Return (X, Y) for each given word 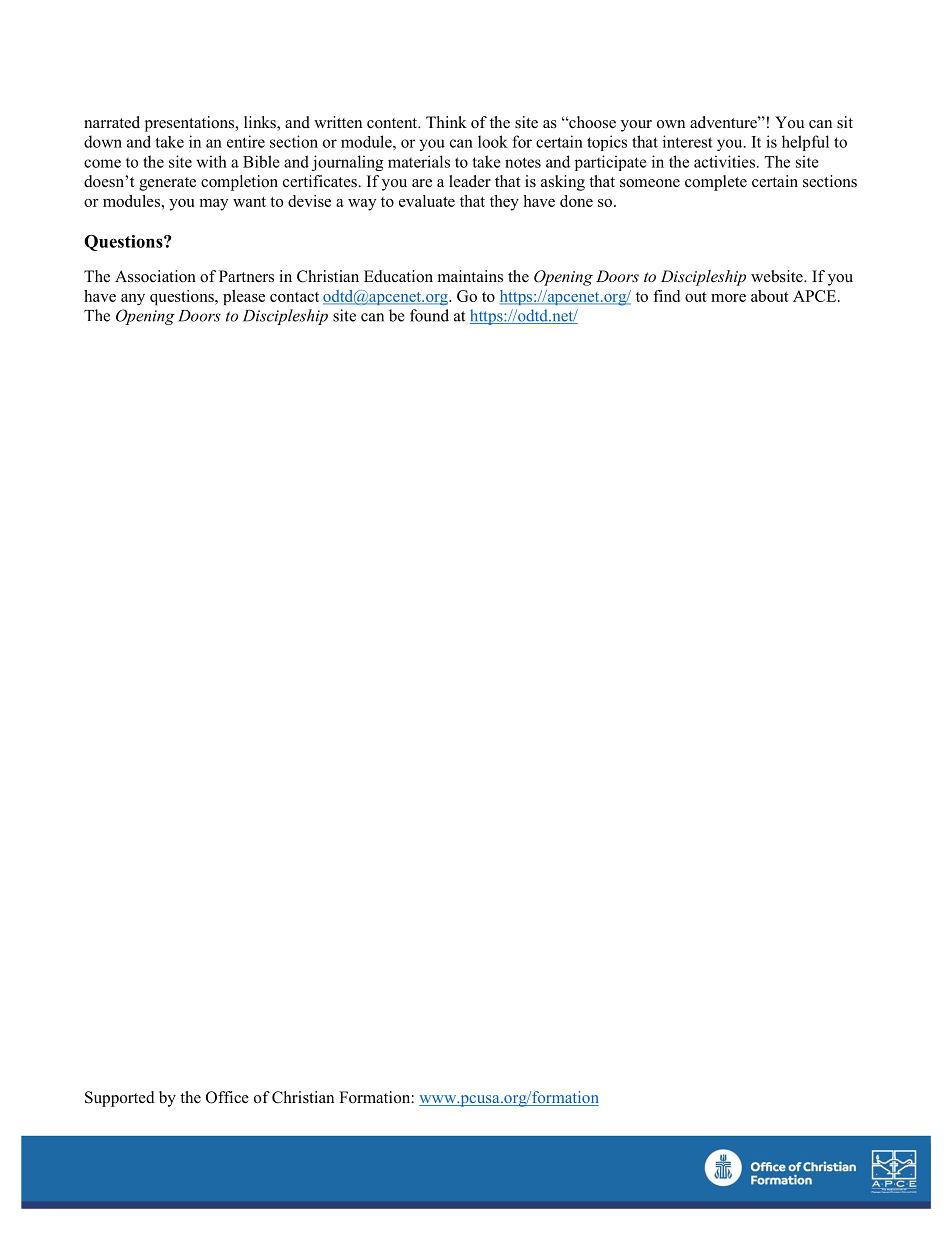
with (212, 161)
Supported (120, 1099)
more (728, 298)
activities (724, 161)
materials (419, 161)
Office (227, 1097)
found (429, 315)
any (133, 299)
